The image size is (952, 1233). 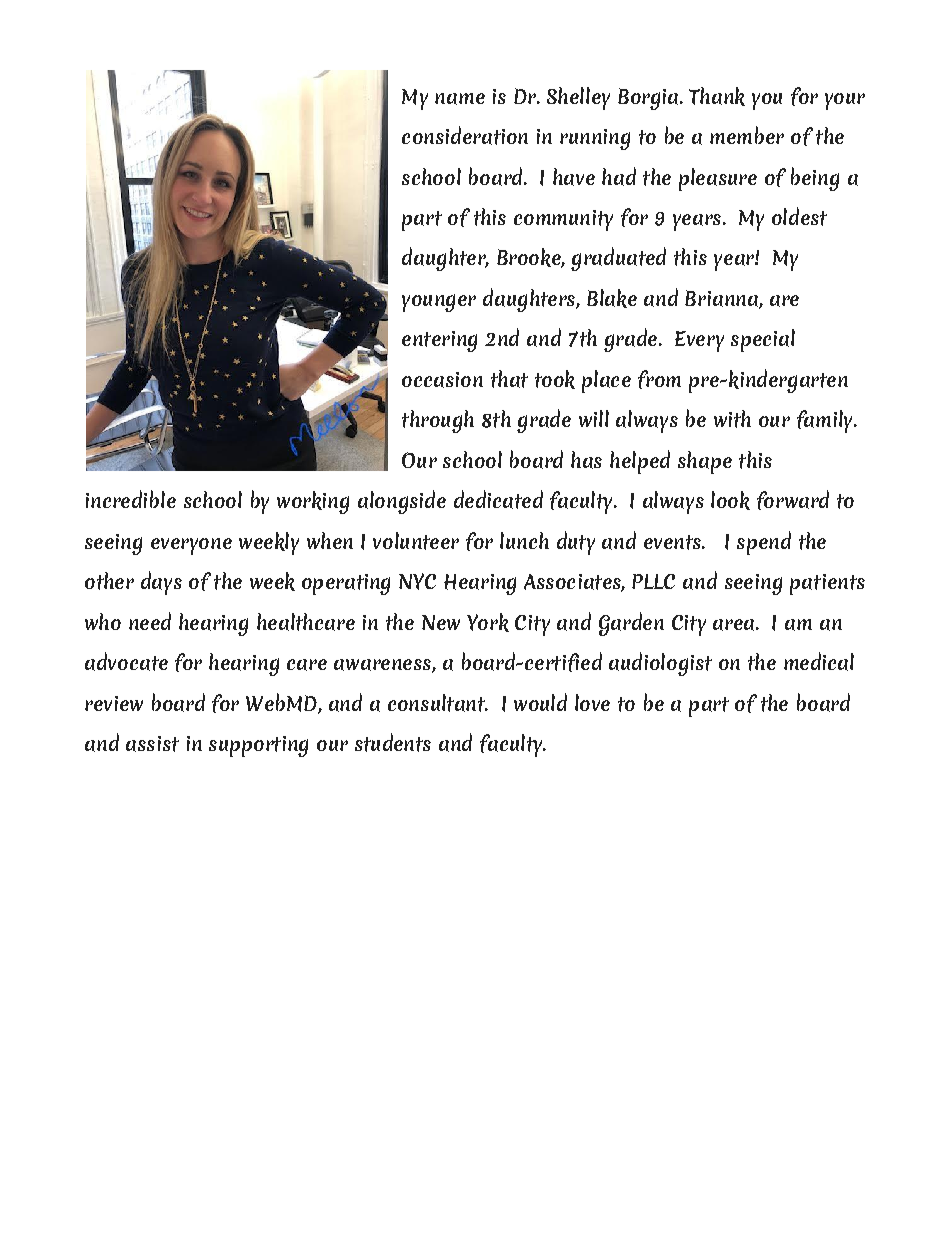 What do you see at coordinates (563, 220) in the page?
I see `community` at bounding box center [563, 220].
